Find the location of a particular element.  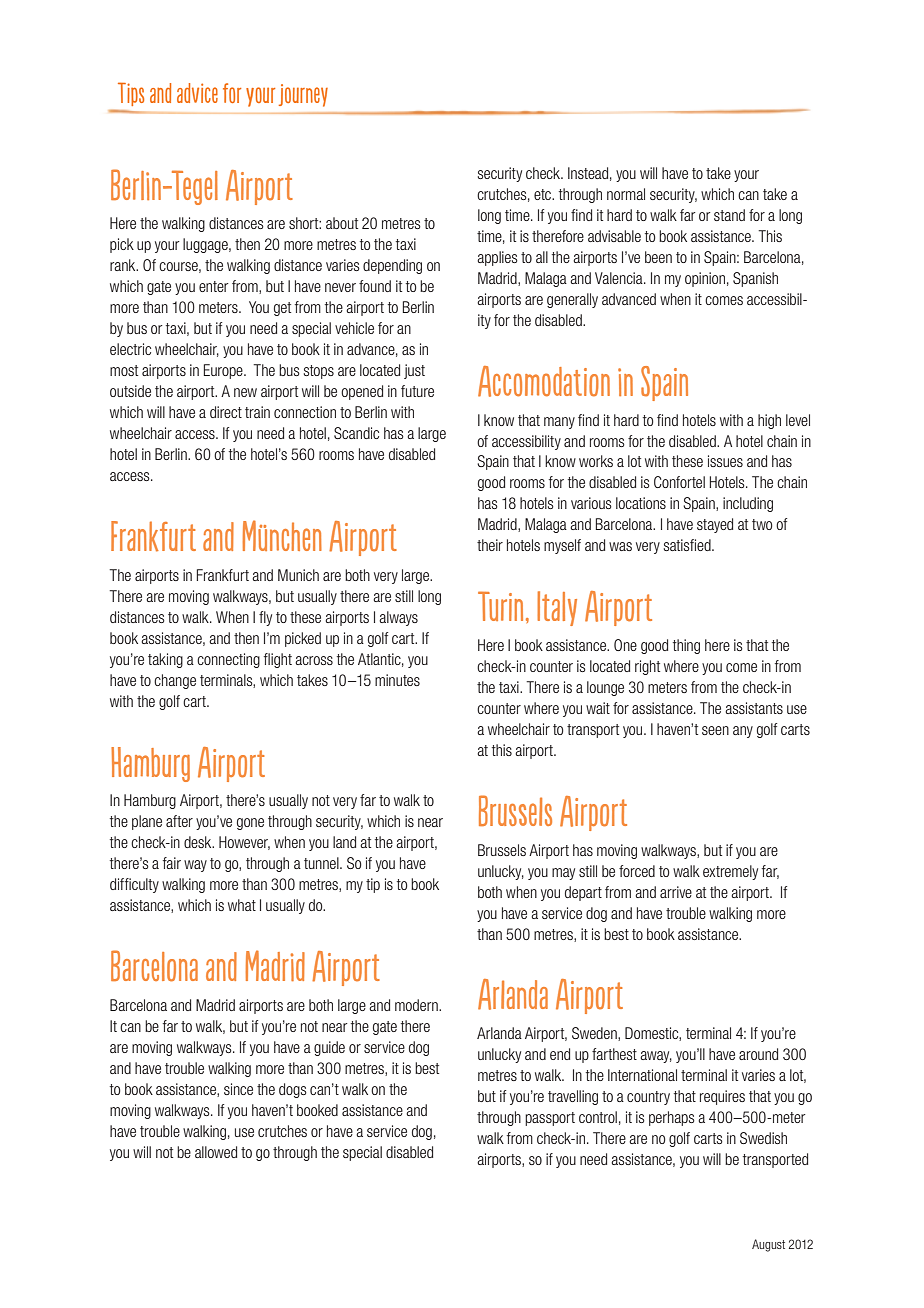

thing is located at coordinates (686, 646).
